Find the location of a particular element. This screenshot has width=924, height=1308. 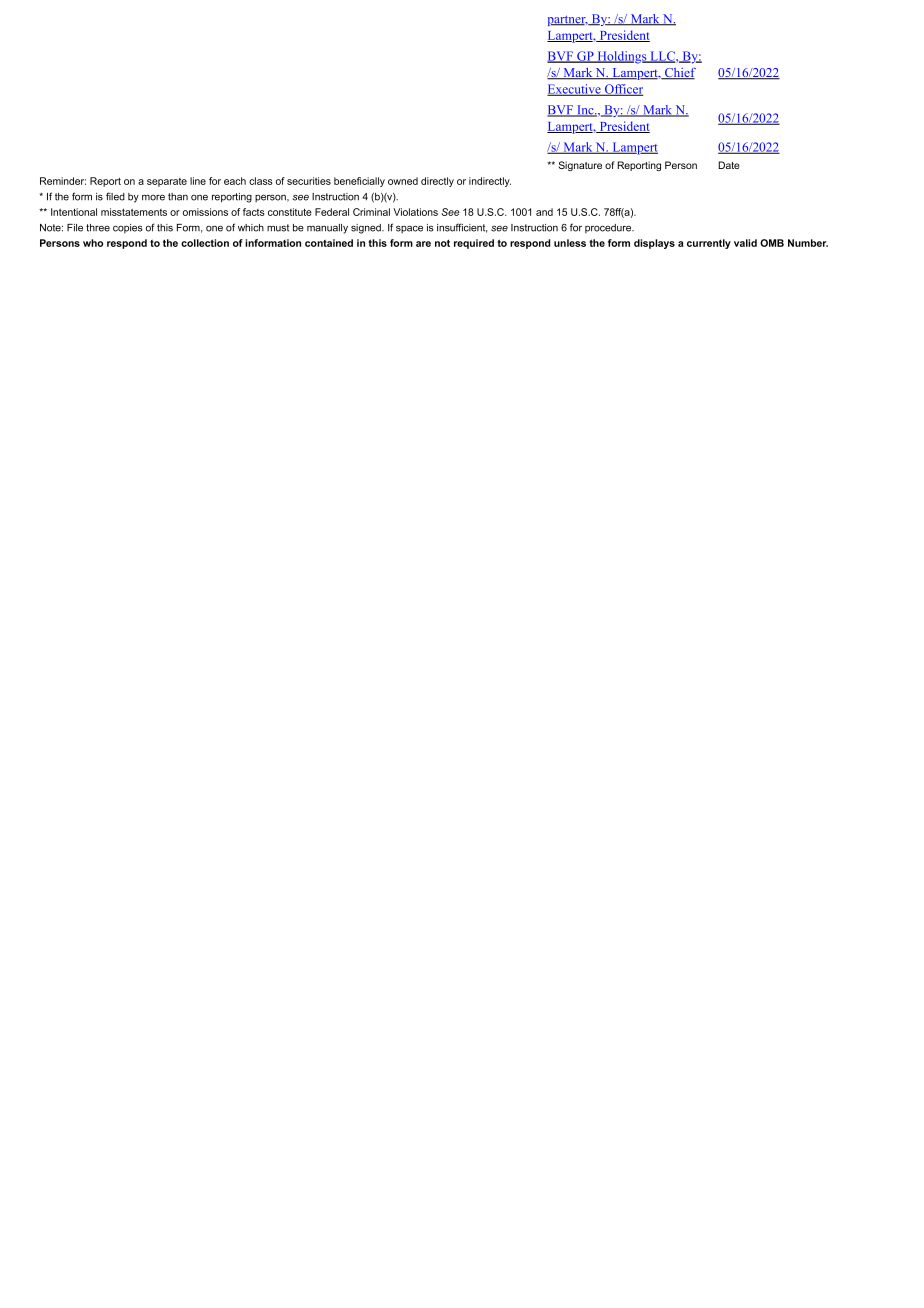

Holdings is located at coordinates (622, 57).
